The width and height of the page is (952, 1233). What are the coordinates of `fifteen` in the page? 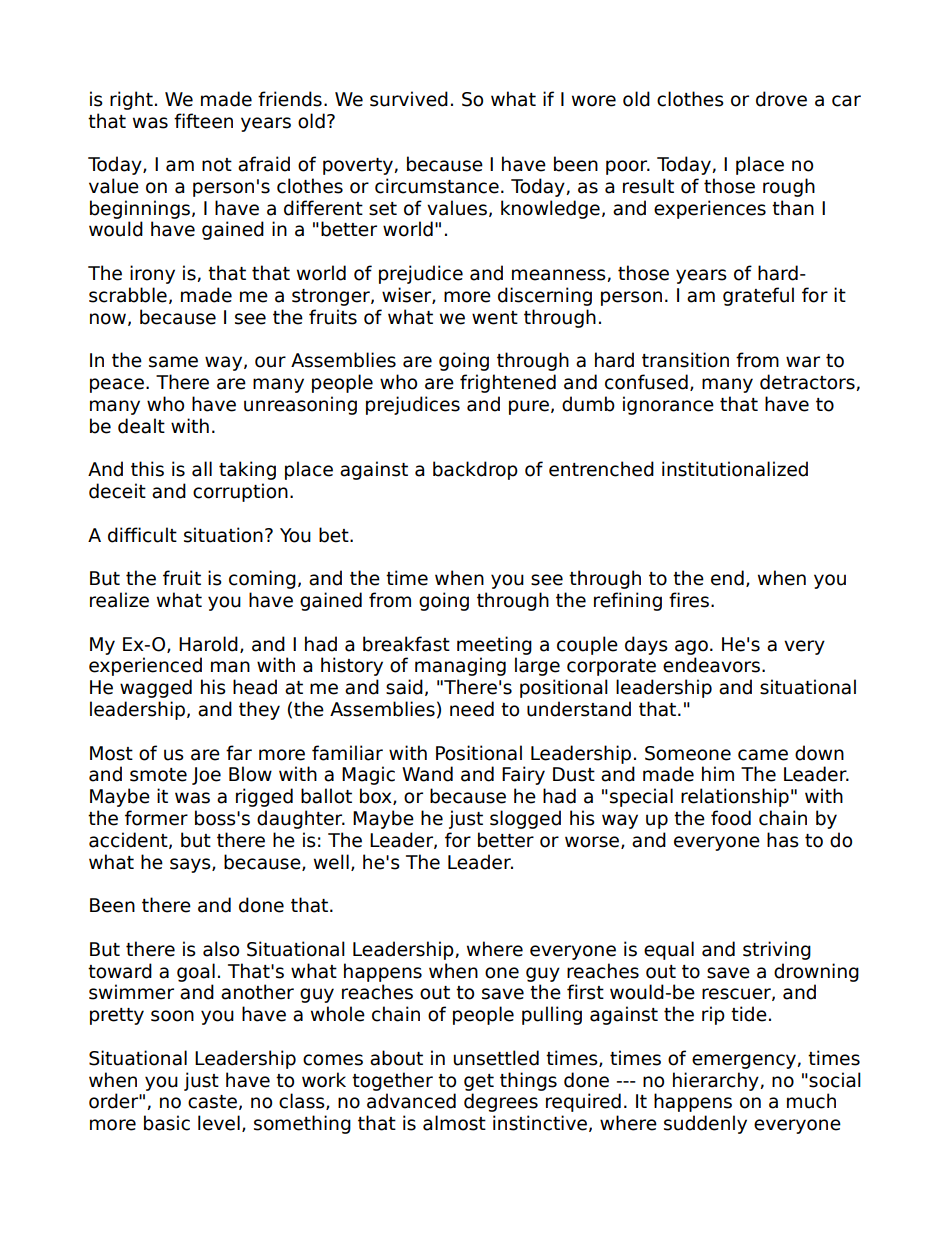 It's located at (203, 121).
